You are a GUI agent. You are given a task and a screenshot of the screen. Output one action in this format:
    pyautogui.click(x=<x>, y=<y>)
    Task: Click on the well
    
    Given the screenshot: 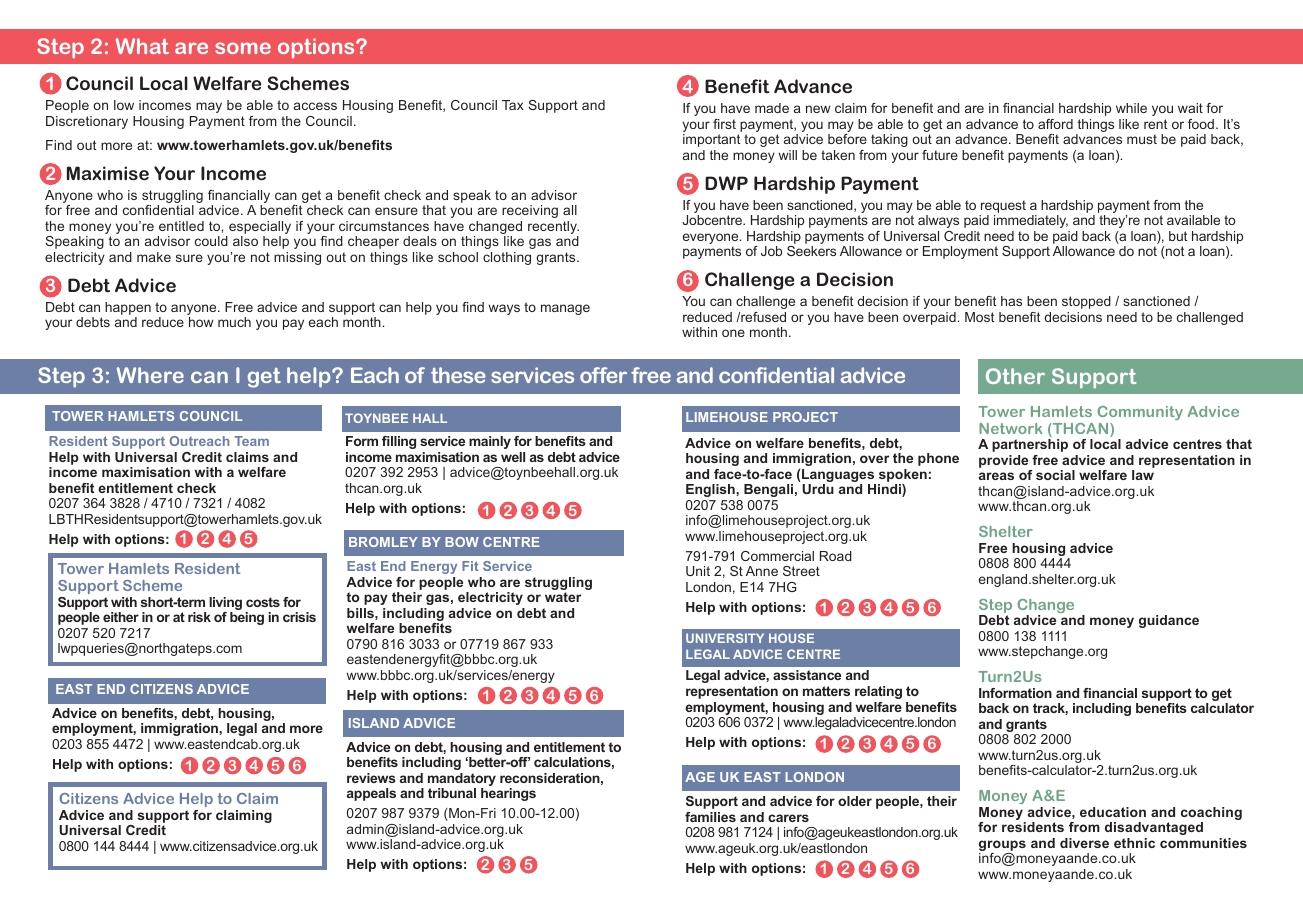 What is the action you would take?
    pyautogui.click(x=513, y=457)
